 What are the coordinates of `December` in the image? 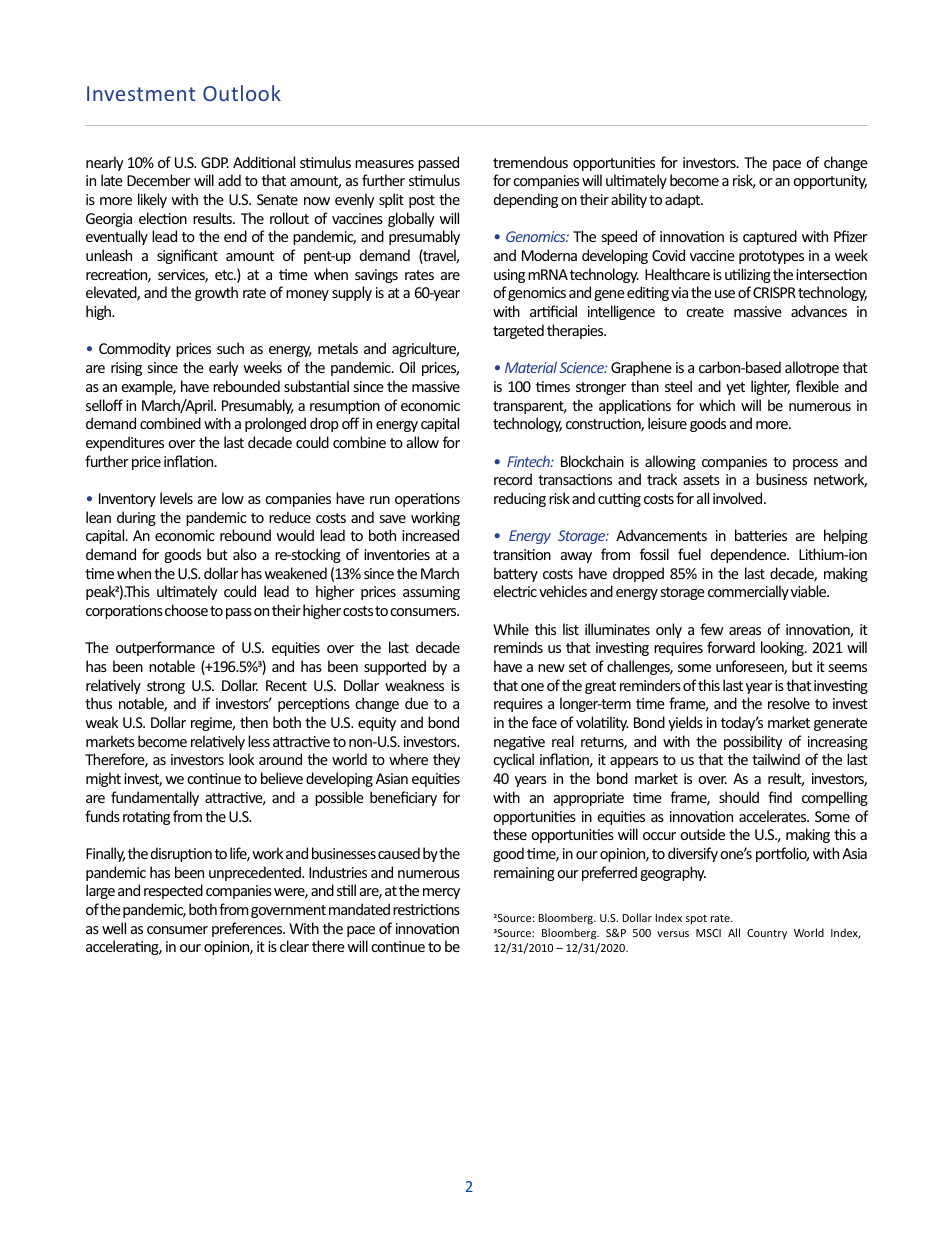 It's located at (159, 180).
